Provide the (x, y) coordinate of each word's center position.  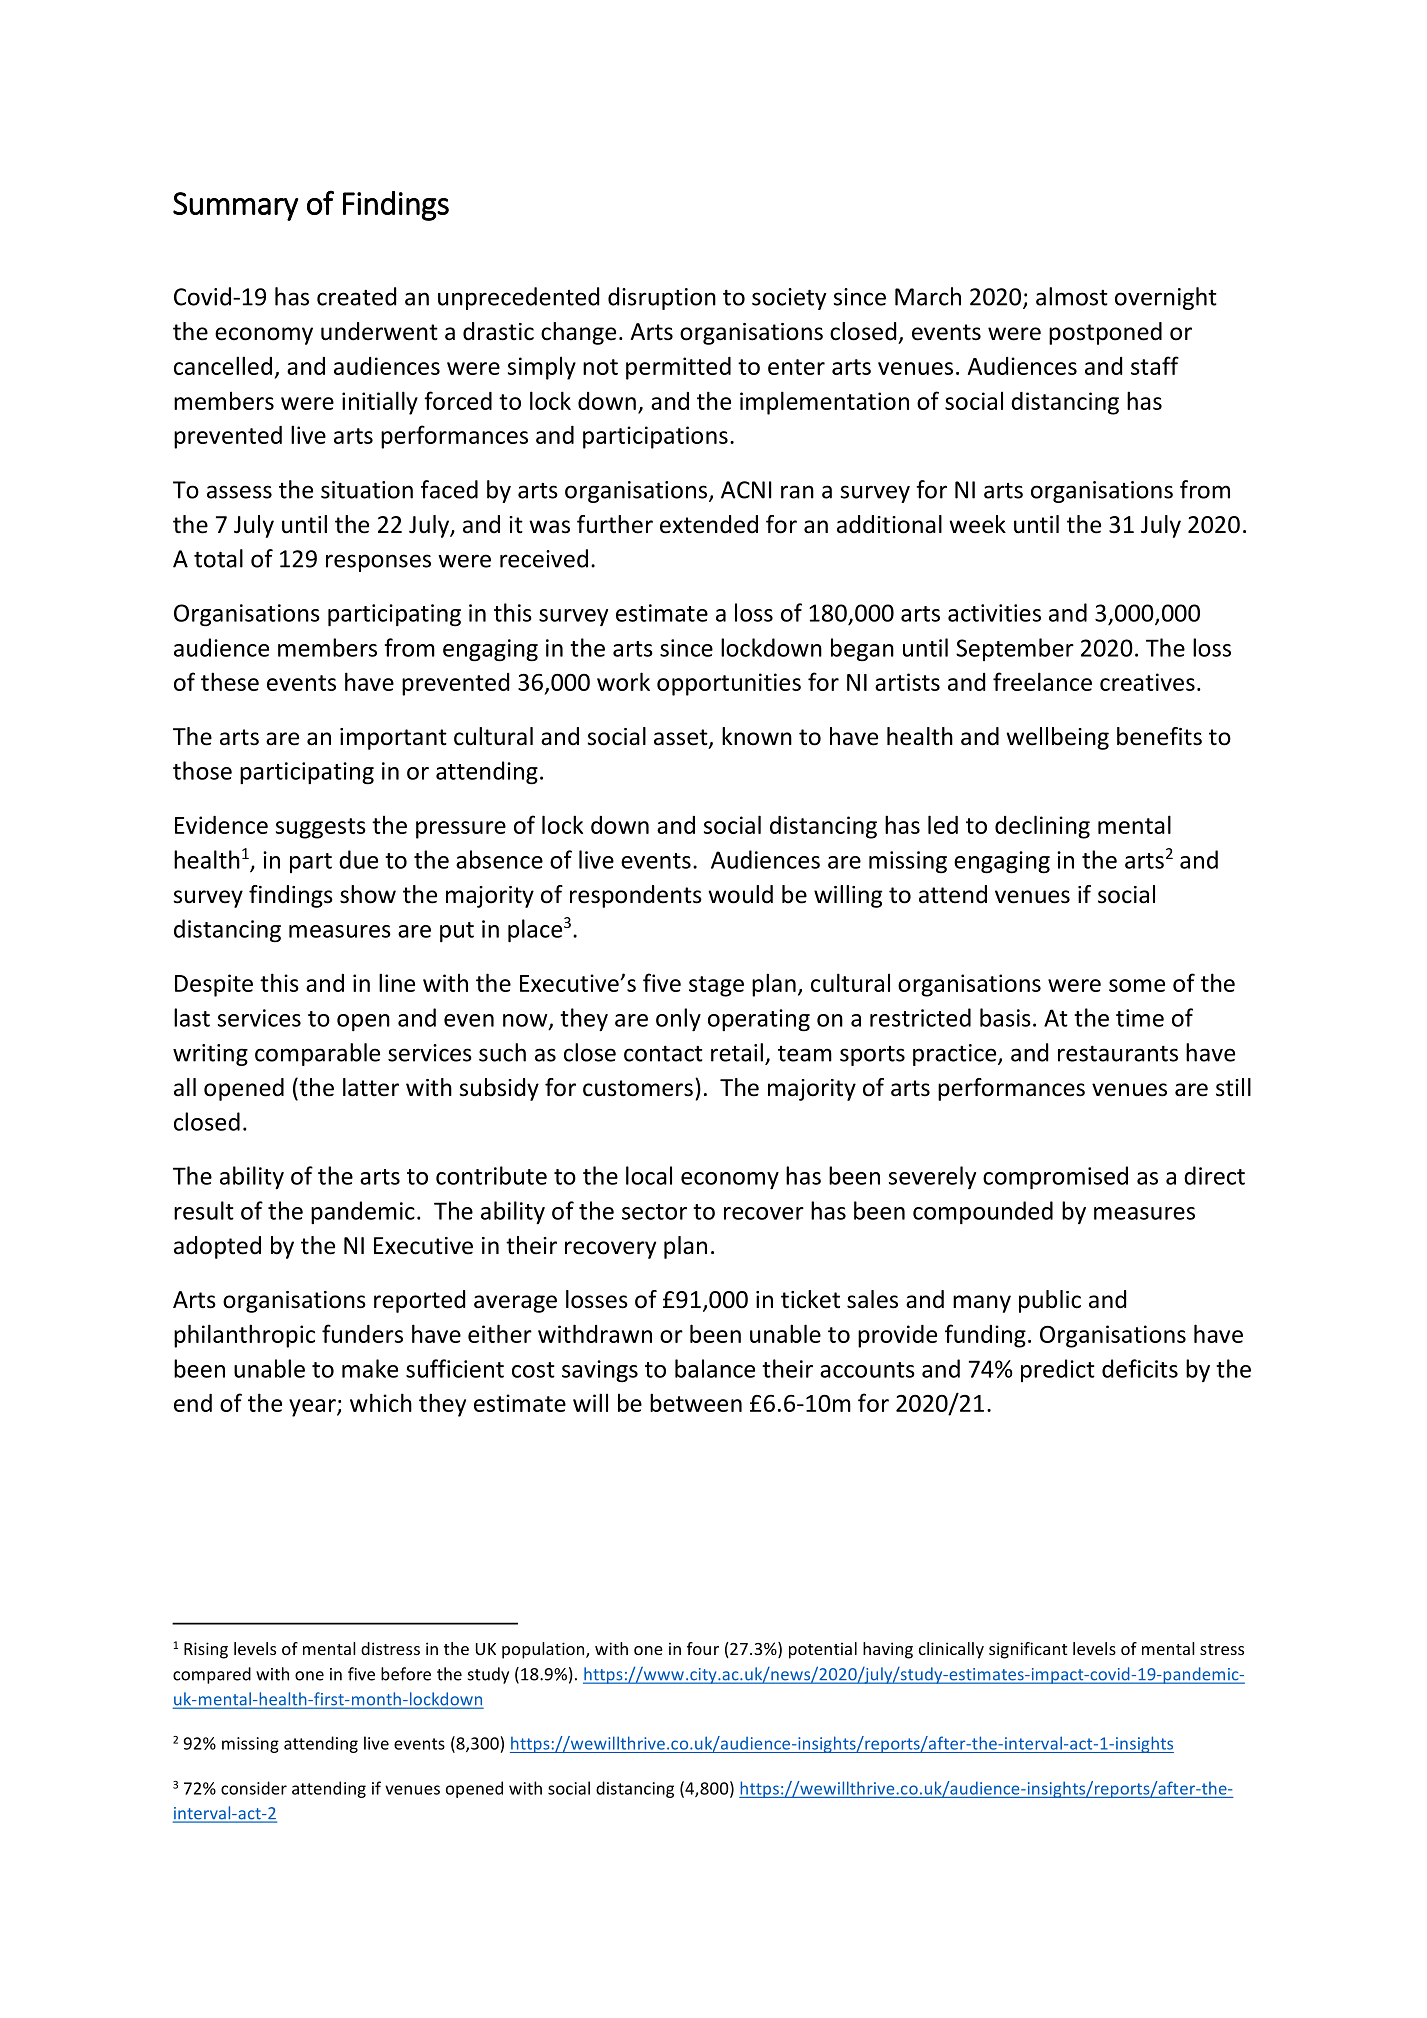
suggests (321, 828)
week (977, 524)
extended (709, 524)
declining (1042, 827)
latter (371, 1087)
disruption (662, 298)
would (740, 894)
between (696, 1402)
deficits (1140, 1368)
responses (378, 563)
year (313, 1408)
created (356, 296)
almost (1072, 296)
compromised (1055, 1178)
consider (254, 1788)
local (649, 1175)
